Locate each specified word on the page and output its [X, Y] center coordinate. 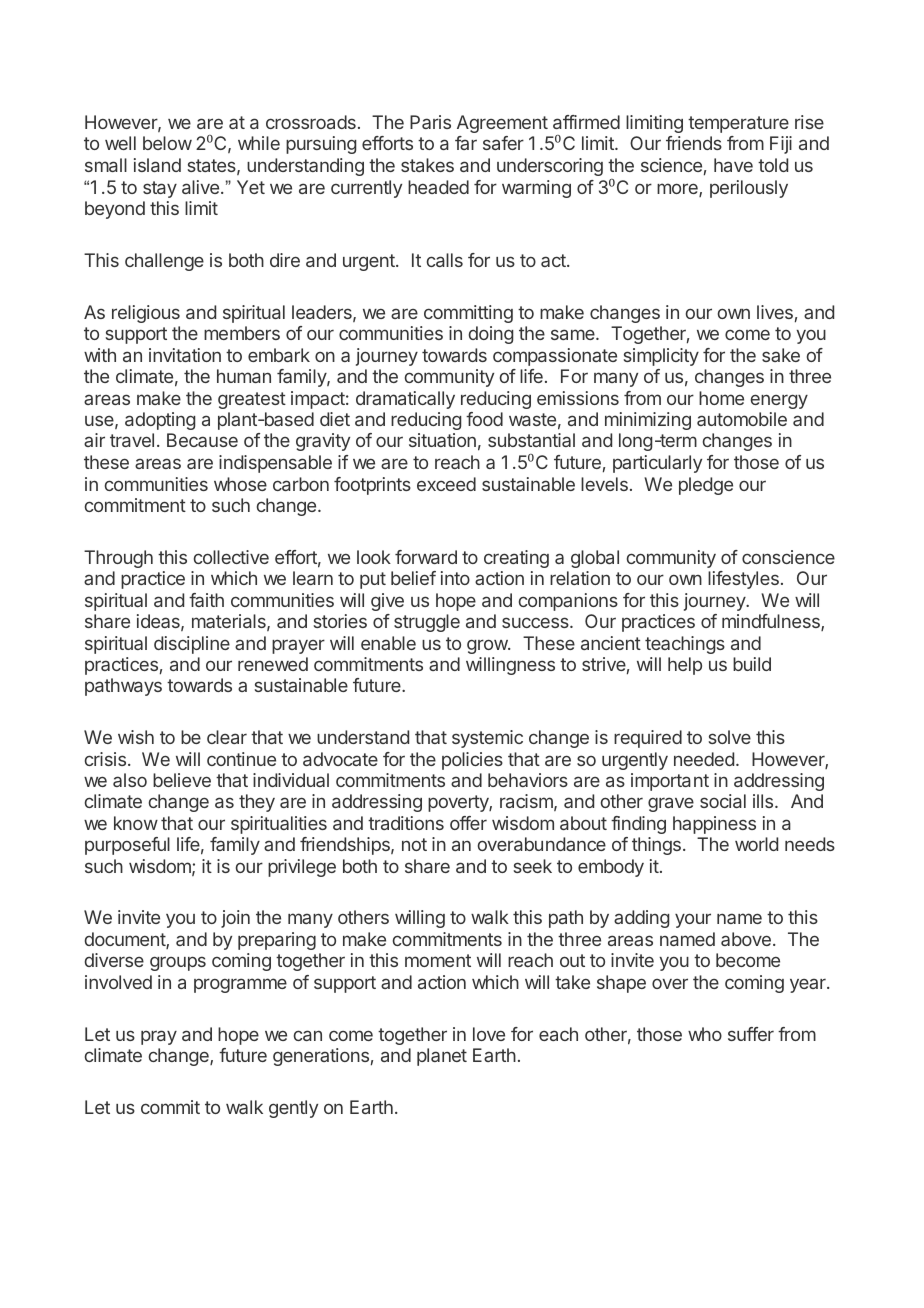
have [733, 165]
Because [202, 440]
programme [240, 985]
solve [730, 737]
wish [136, 737]
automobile [742, 419]
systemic [487, 739]
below [167, 143]
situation [442, 440]
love [489, 1034]
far [466, 143]
